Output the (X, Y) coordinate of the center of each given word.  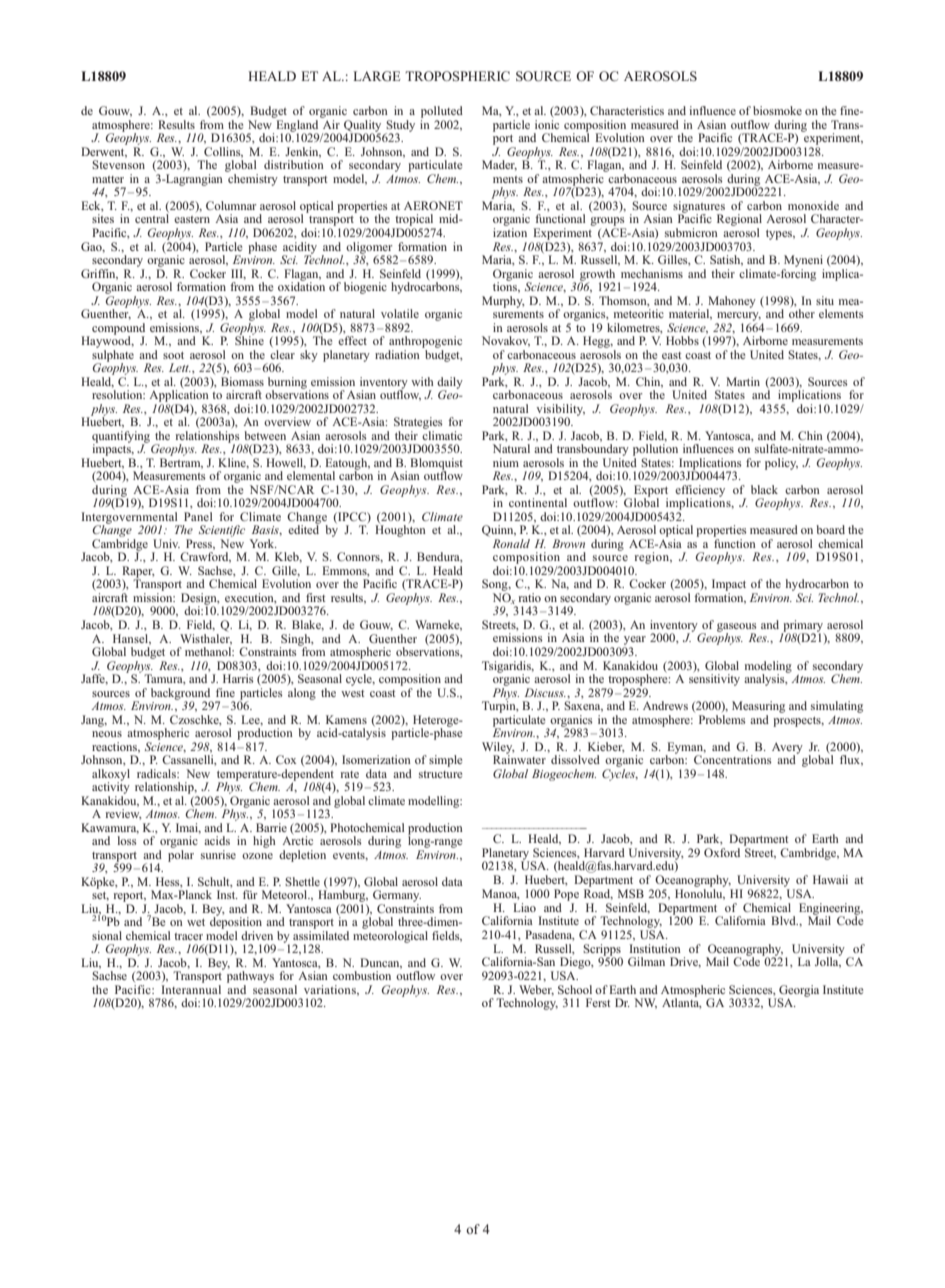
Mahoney (731, 303)
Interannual (191, 989)
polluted (442, 112)
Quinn (499, 531)
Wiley (498, 749)
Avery (787, 749)
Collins (223, 152)
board (830, 529)
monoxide (813, 205)
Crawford (205, 557)
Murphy (503, 302)
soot (173, 355)
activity (111, 787)
